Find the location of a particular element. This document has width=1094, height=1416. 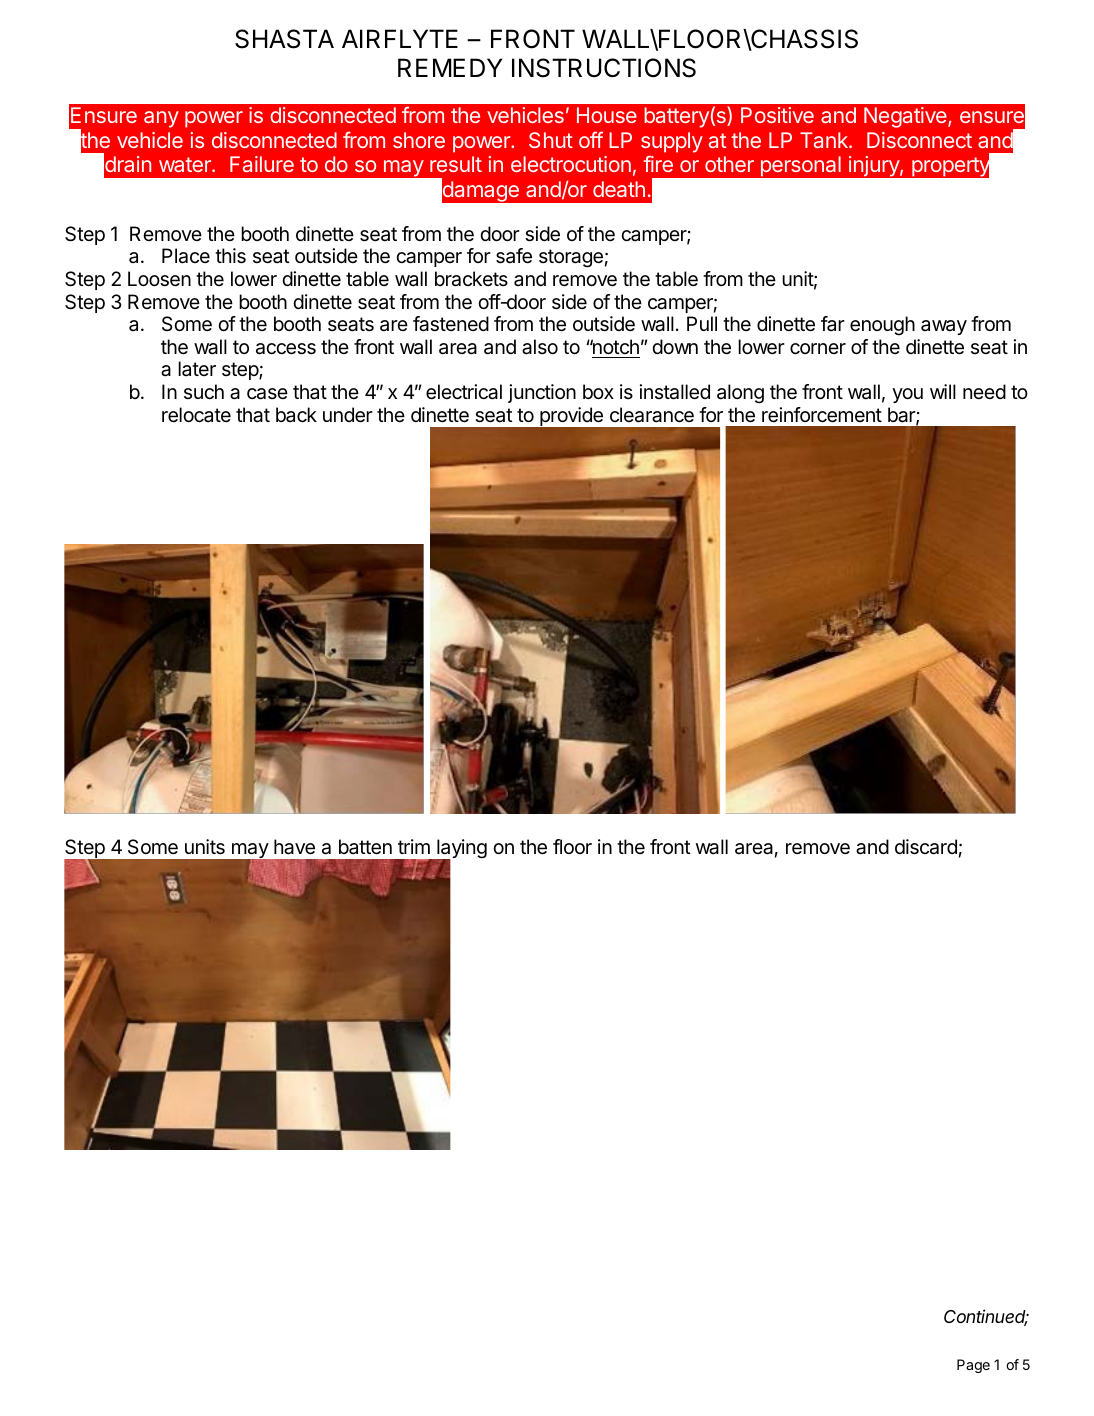

box is located at coordinates (598, 391).
